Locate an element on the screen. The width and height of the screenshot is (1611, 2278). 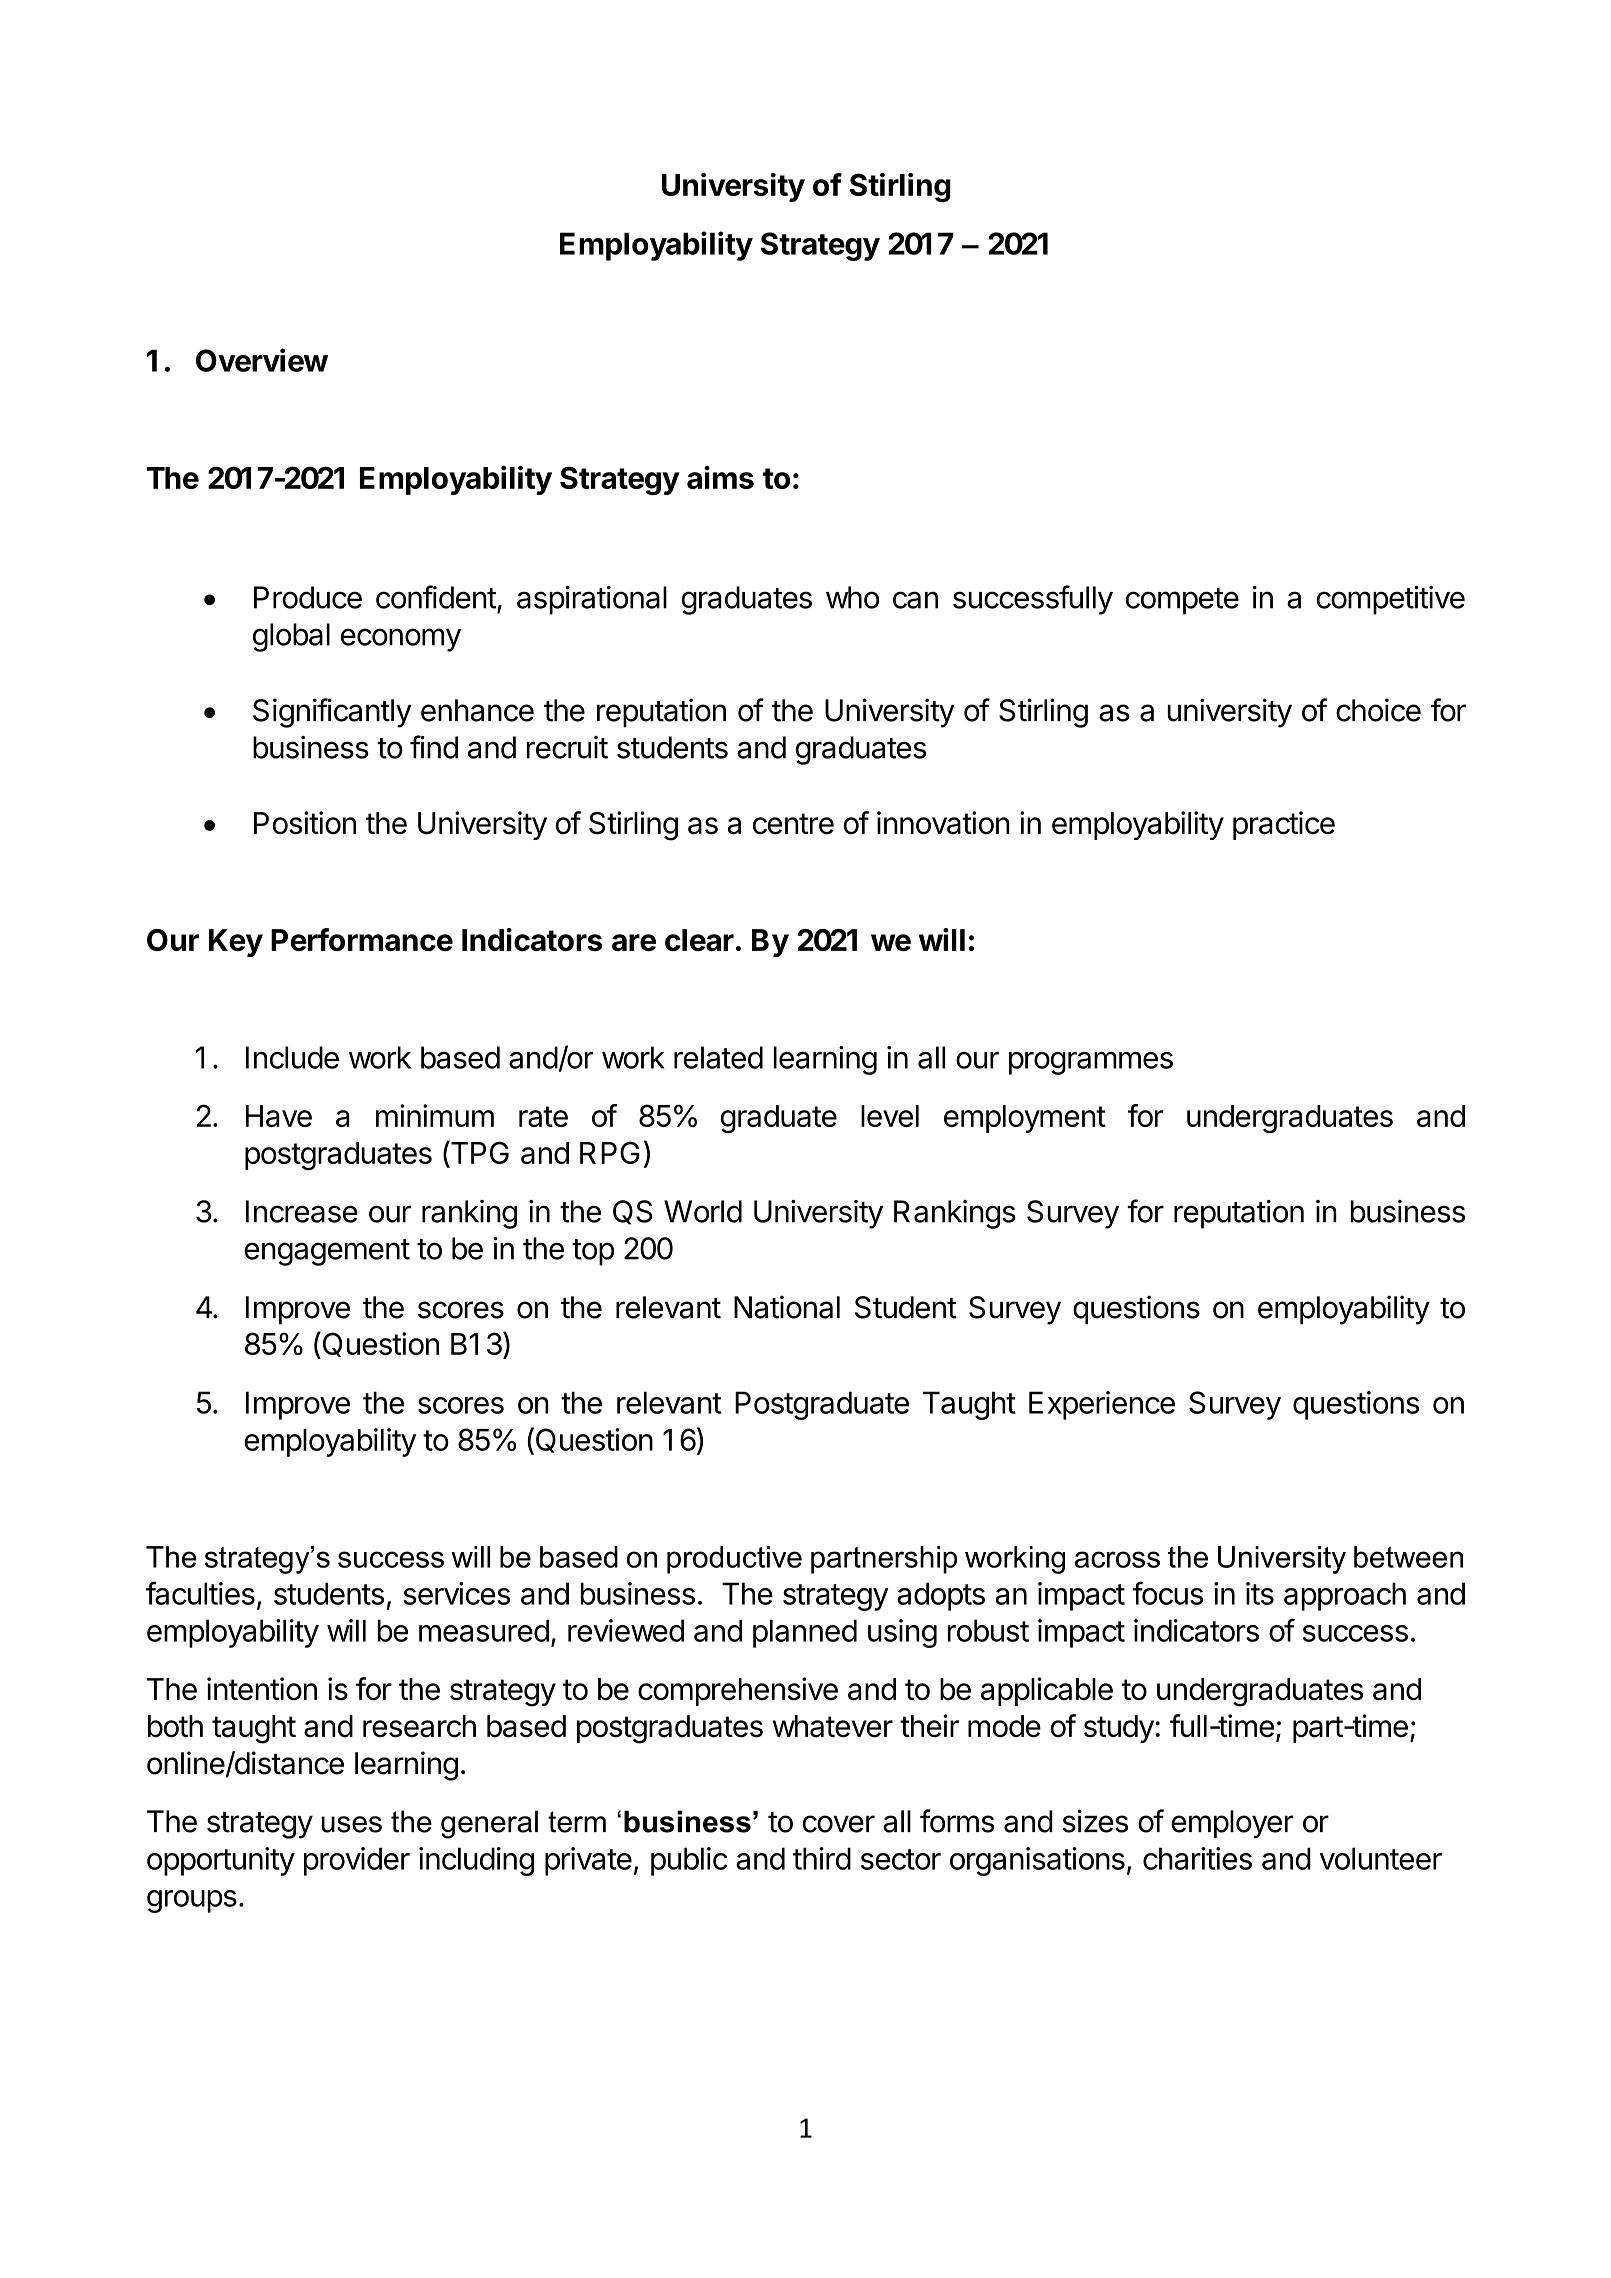
aims is located at coordinates (720, 477).
